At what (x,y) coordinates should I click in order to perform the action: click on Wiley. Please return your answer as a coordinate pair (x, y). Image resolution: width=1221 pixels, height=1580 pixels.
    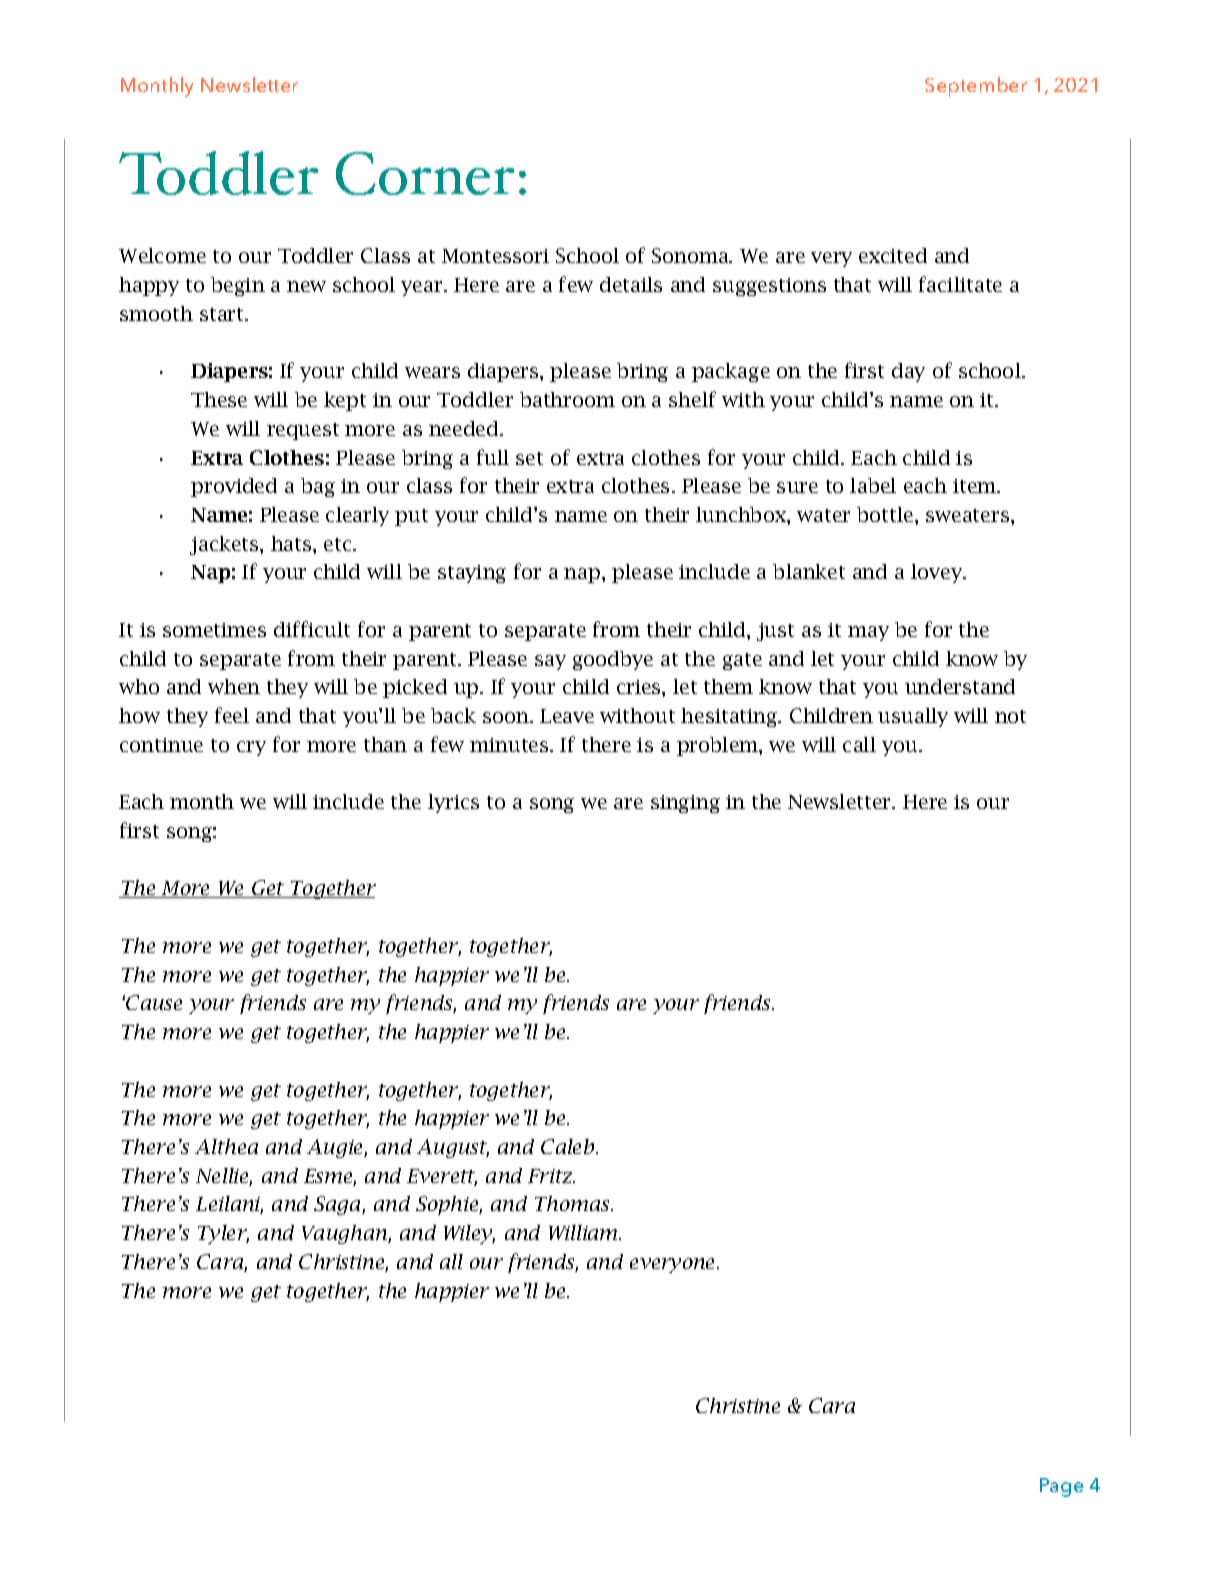
    Looking at the image, I should click on (469, 1234).
